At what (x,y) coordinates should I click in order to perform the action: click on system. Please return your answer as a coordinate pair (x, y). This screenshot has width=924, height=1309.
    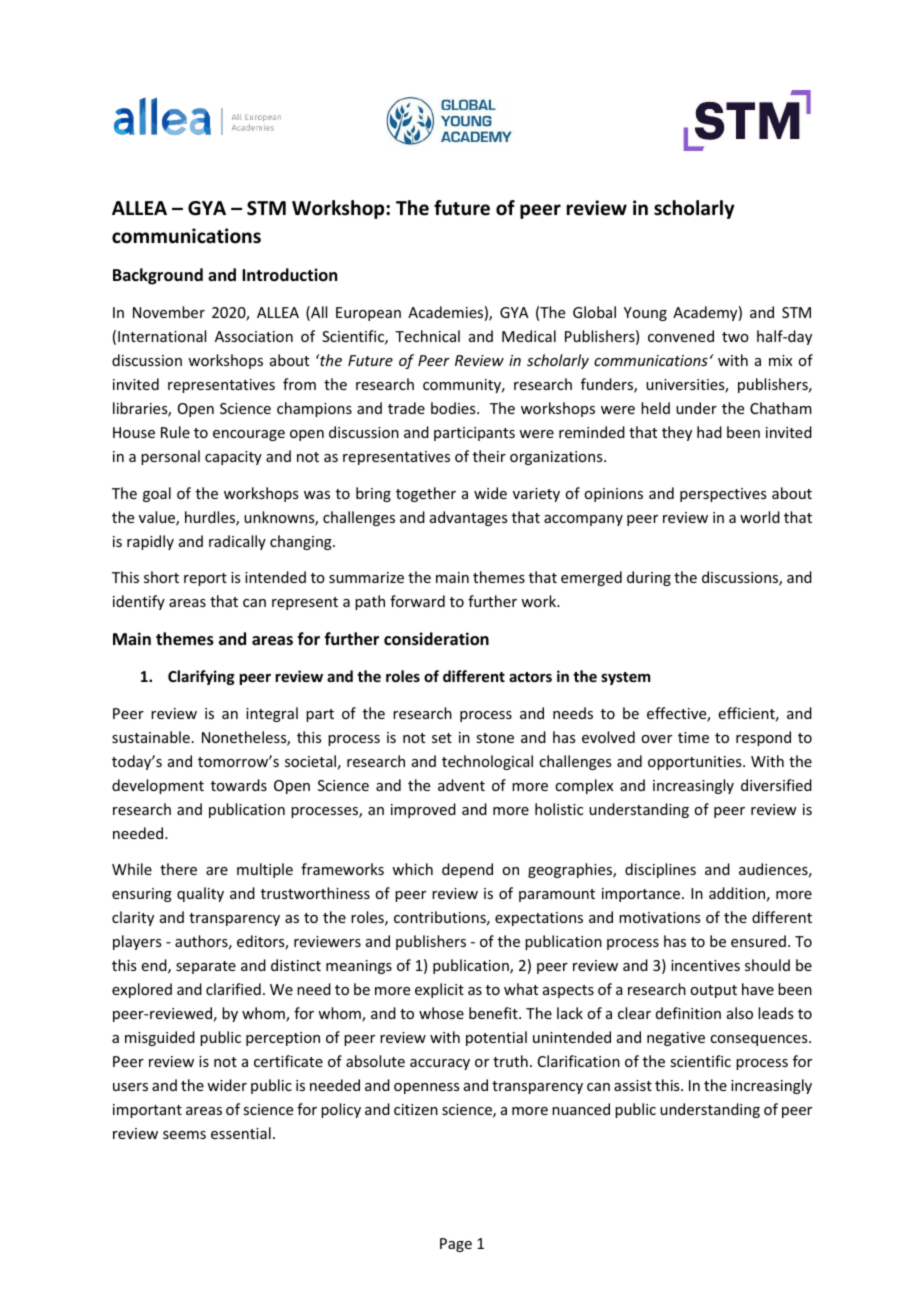
    Looking at the image, I should click on (625, 678).
